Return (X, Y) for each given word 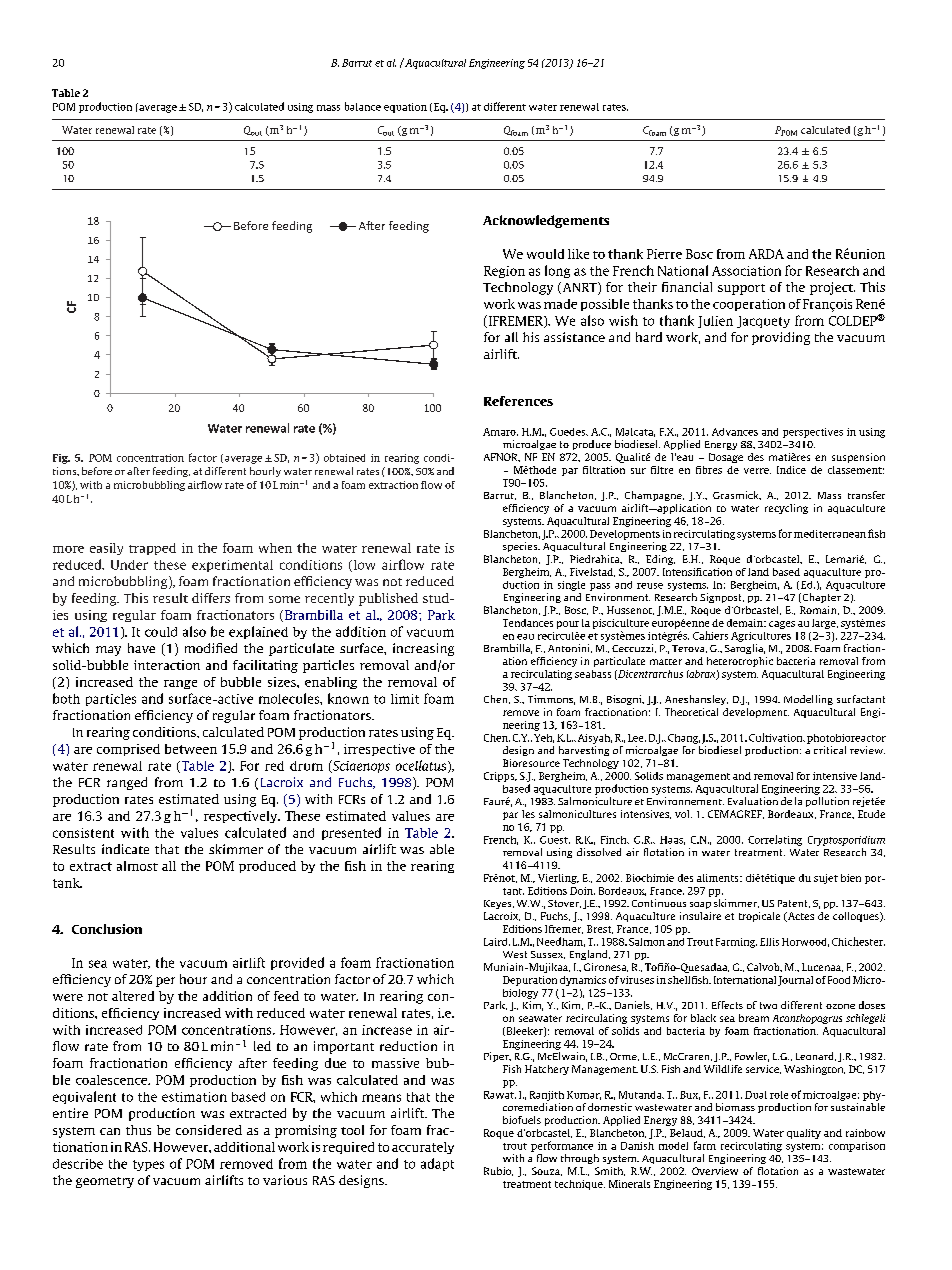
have (141, 648)
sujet (826, 879)
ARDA (766, 254)
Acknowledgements (546, 221)
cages (782, 625)
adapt (437, 1164)
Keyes (499, 904)
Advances (735, 432)
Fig (61, 459)
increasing (423, 649)
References (518, 401)
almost (137, 866)
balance (363, 106)
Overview (715, 1171)
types (148, 1165)
